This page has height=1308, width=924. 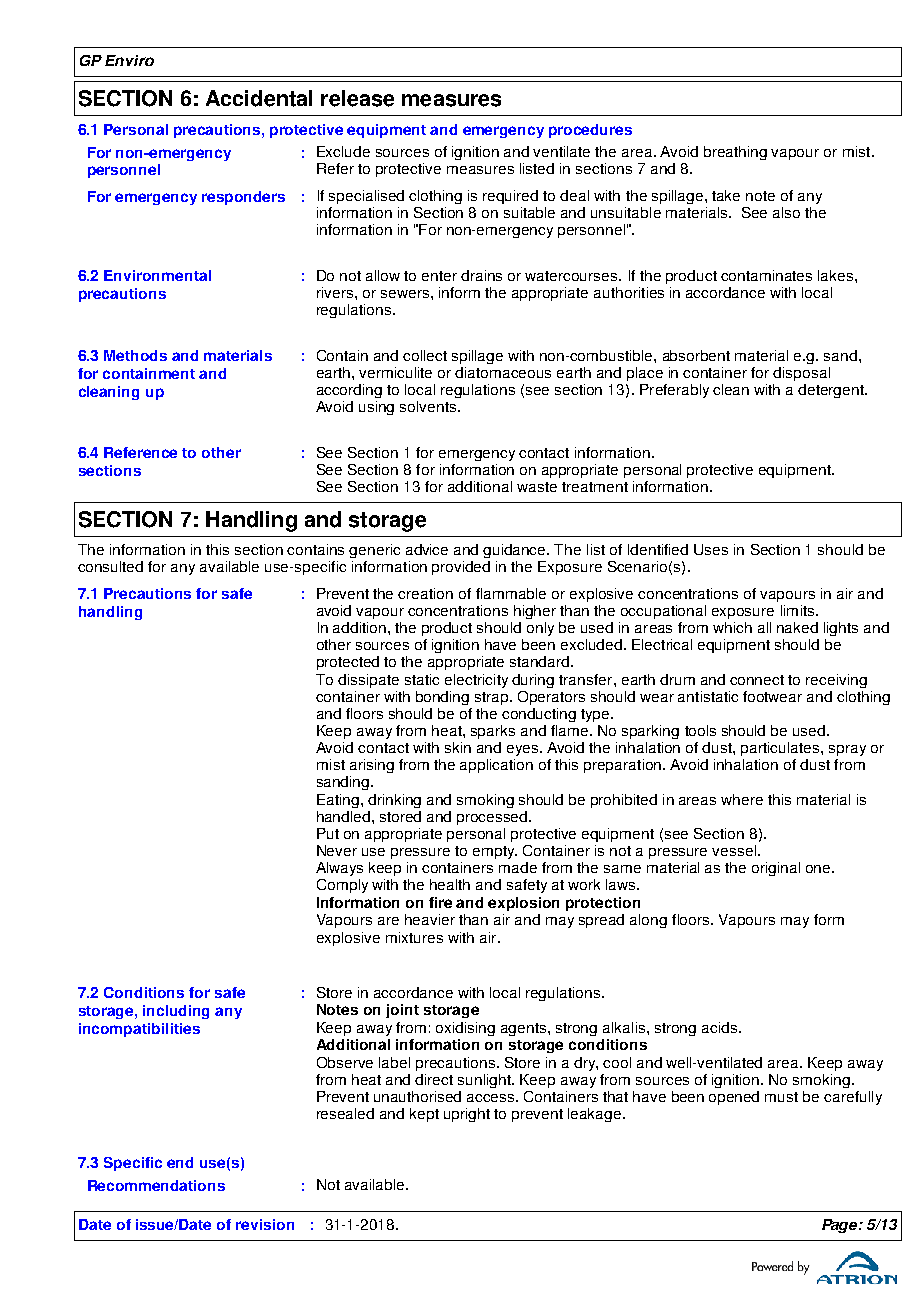 I want to click on connect, so click(x=757, y=680).
